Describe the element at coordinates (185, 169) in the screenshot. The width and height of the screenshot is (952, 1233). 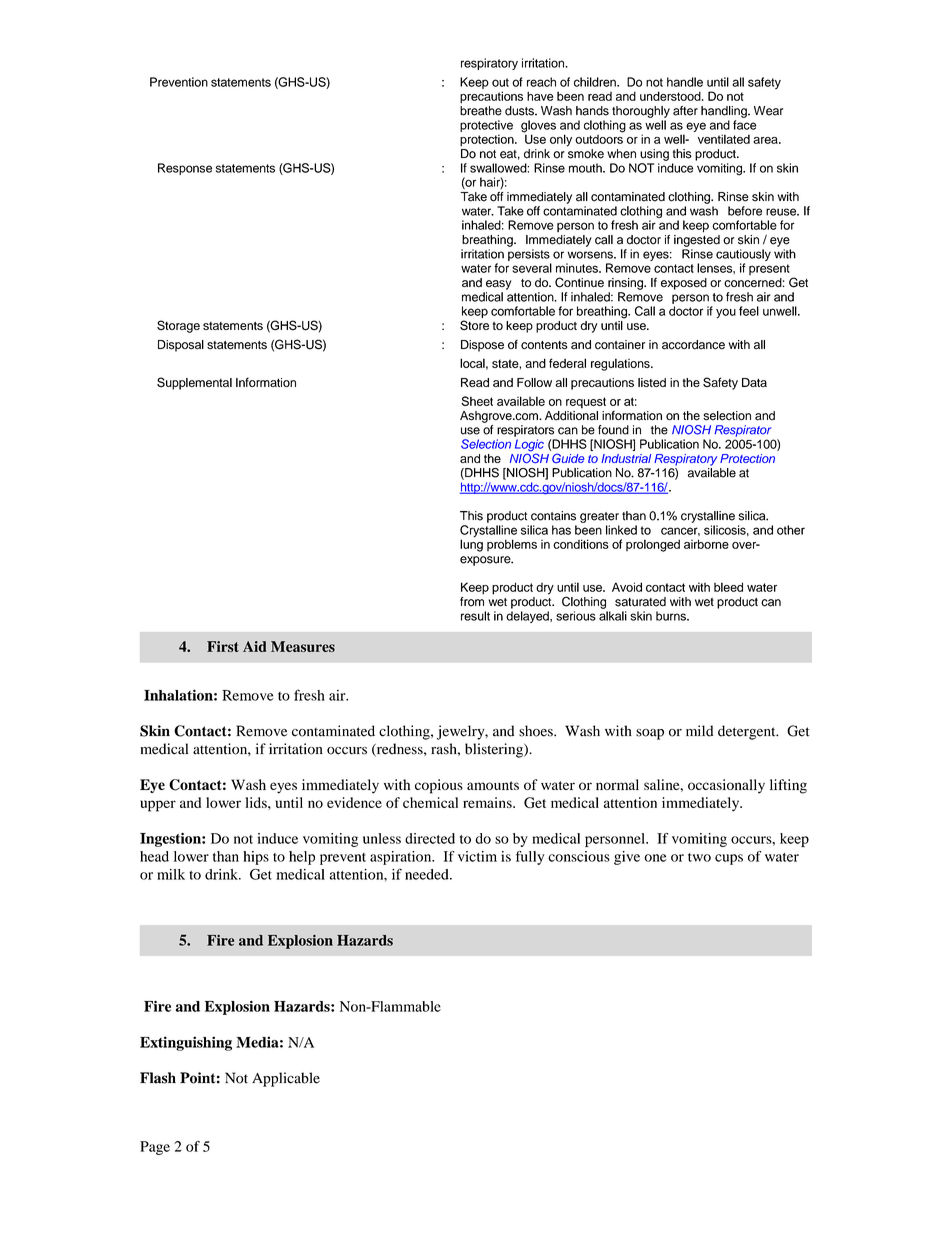
I see `Response` at that location.
